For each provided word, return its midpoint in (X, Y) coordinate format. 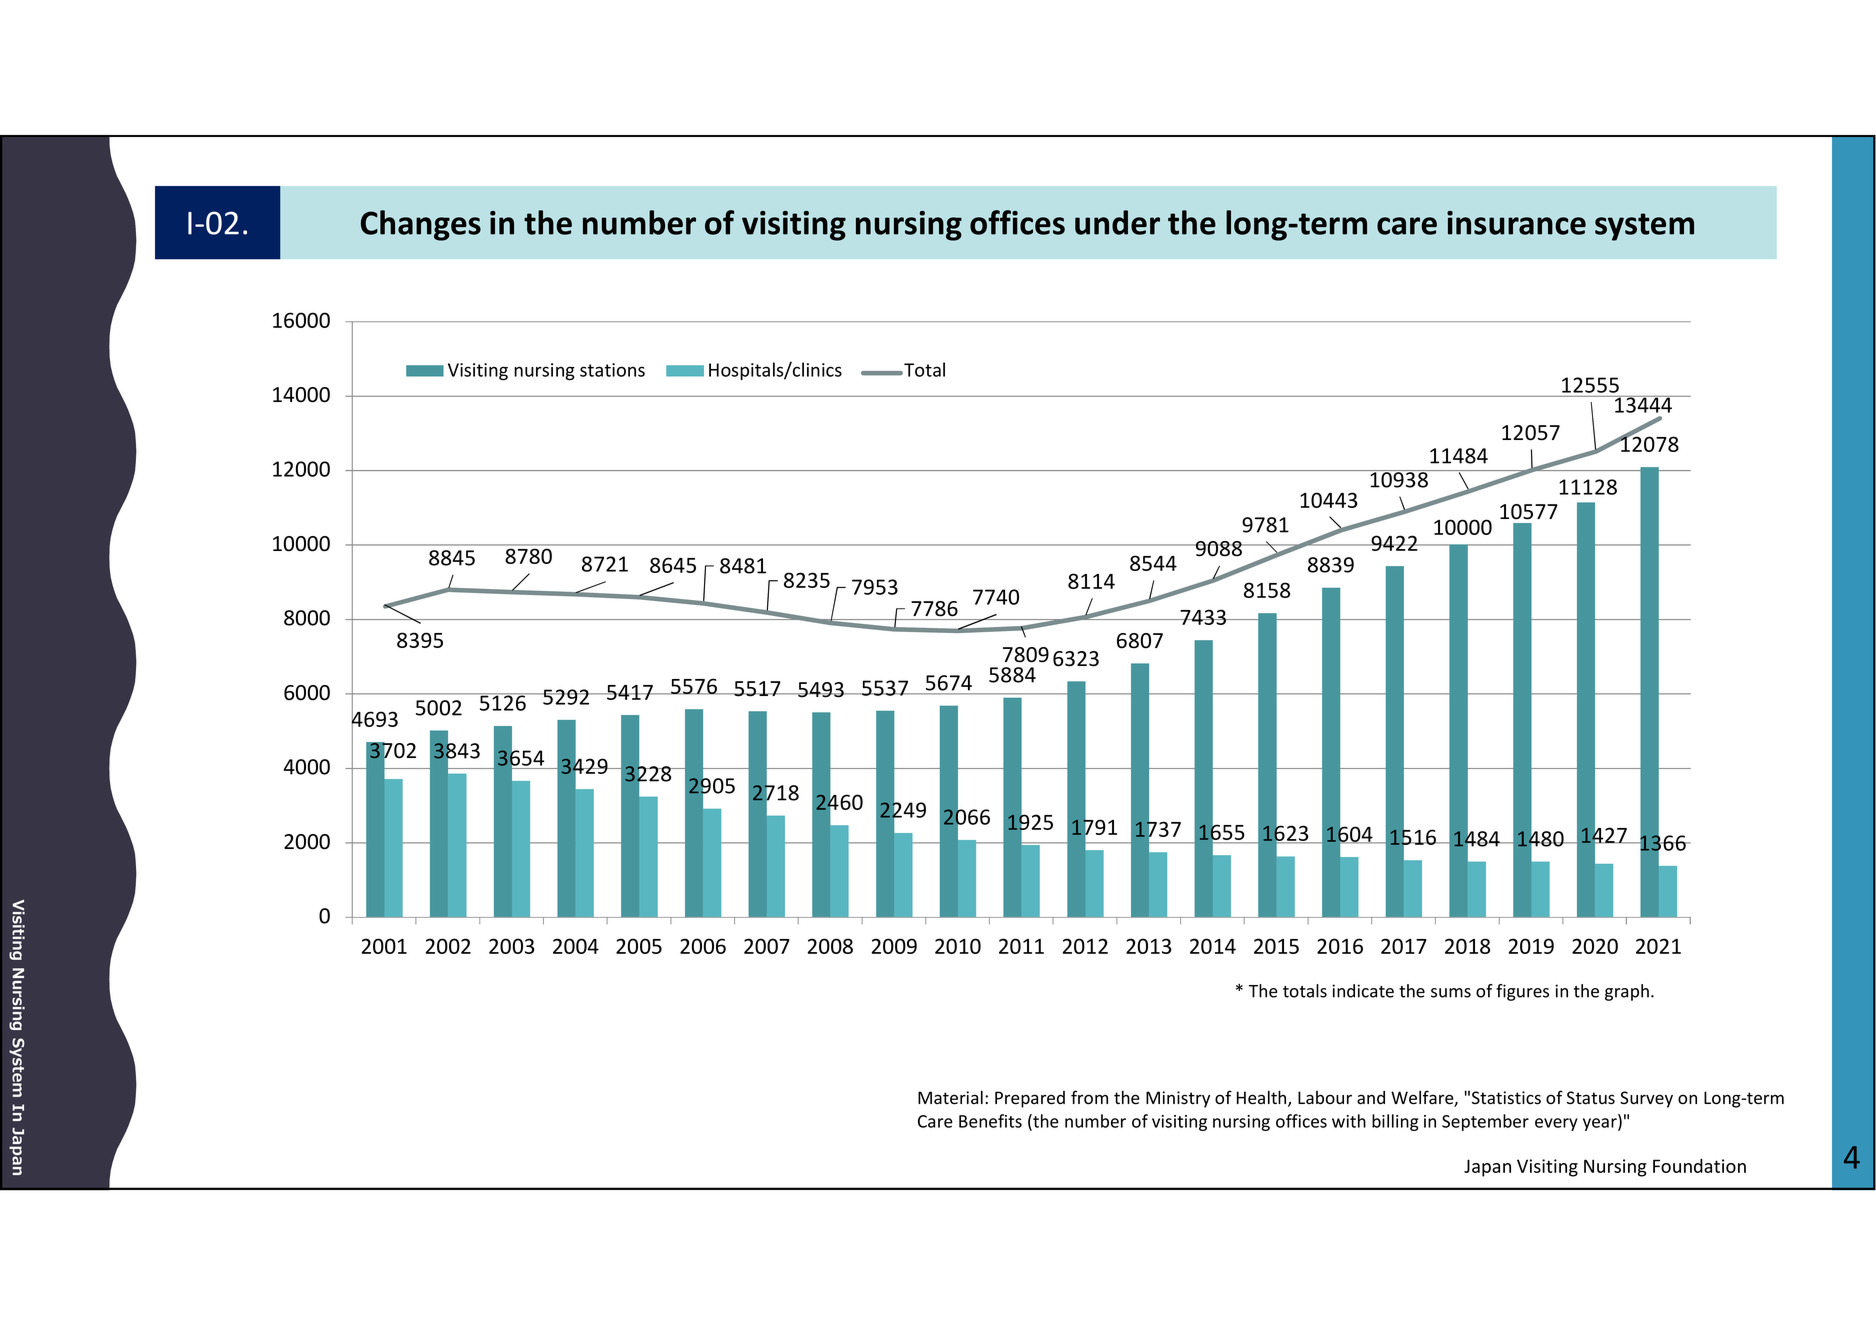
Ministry (1178, 1099)
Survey (1646, 1099)
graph (1627, 992)
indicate (1363, 991)
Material (950, 1098)
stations (612, 370)
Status (1591, 1098)
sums (1451, 993)
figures (1522, 992)
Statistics (1506, 1098)
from (1089, 1097)
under (1117, 222)
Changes (421, 225)
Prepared (1030, 1099)
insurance (1516, 223)
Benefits (990, 1121)
